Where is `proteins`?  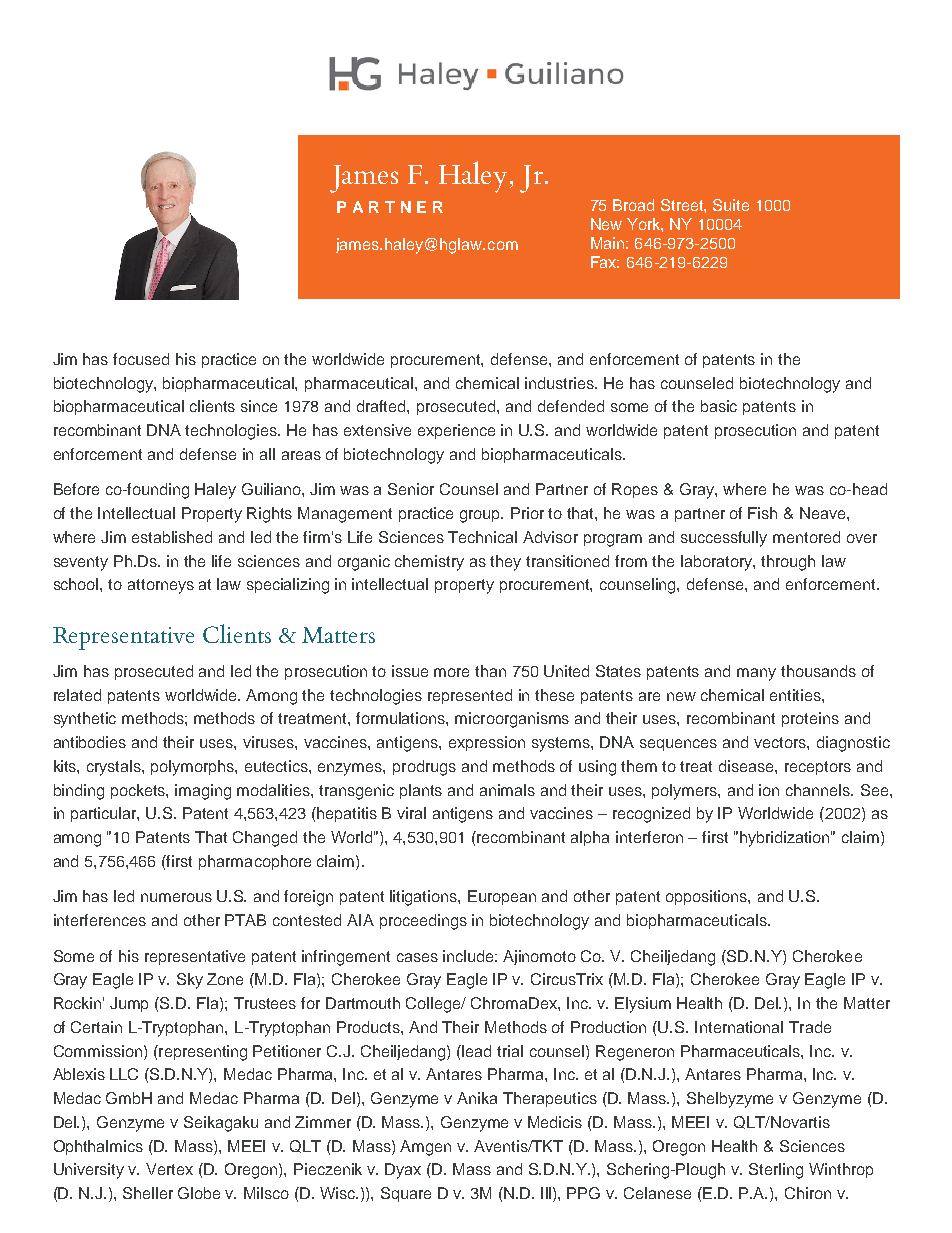
proteins is located at coordinates (810, 719).
